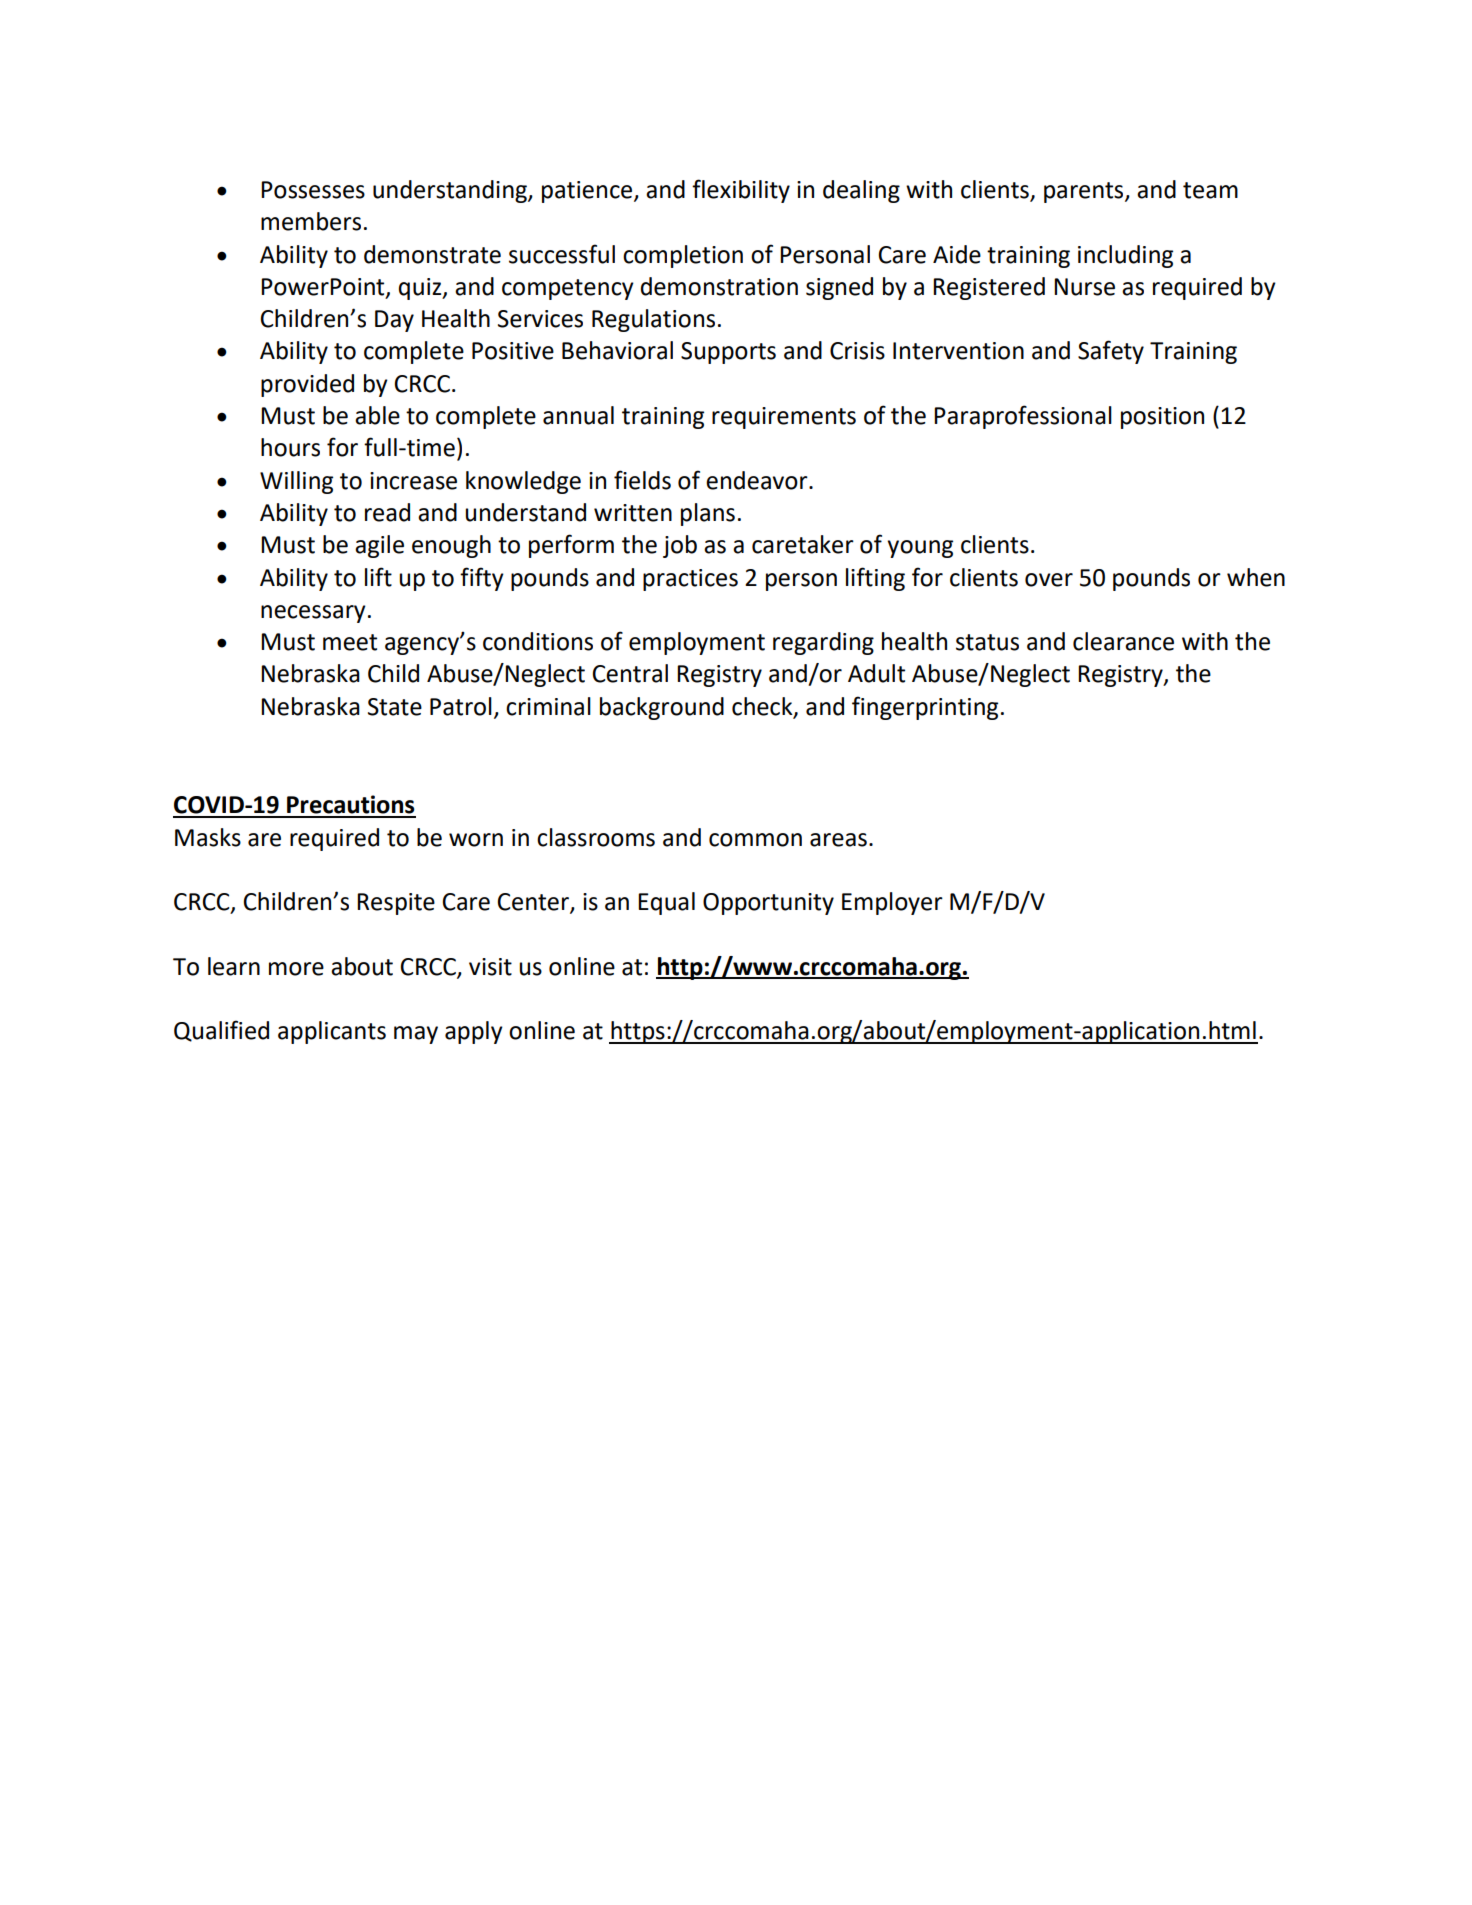  What do you see at coordinates (1162, 418) in the document?
I see `position` at bounding box center [1162, 418].
